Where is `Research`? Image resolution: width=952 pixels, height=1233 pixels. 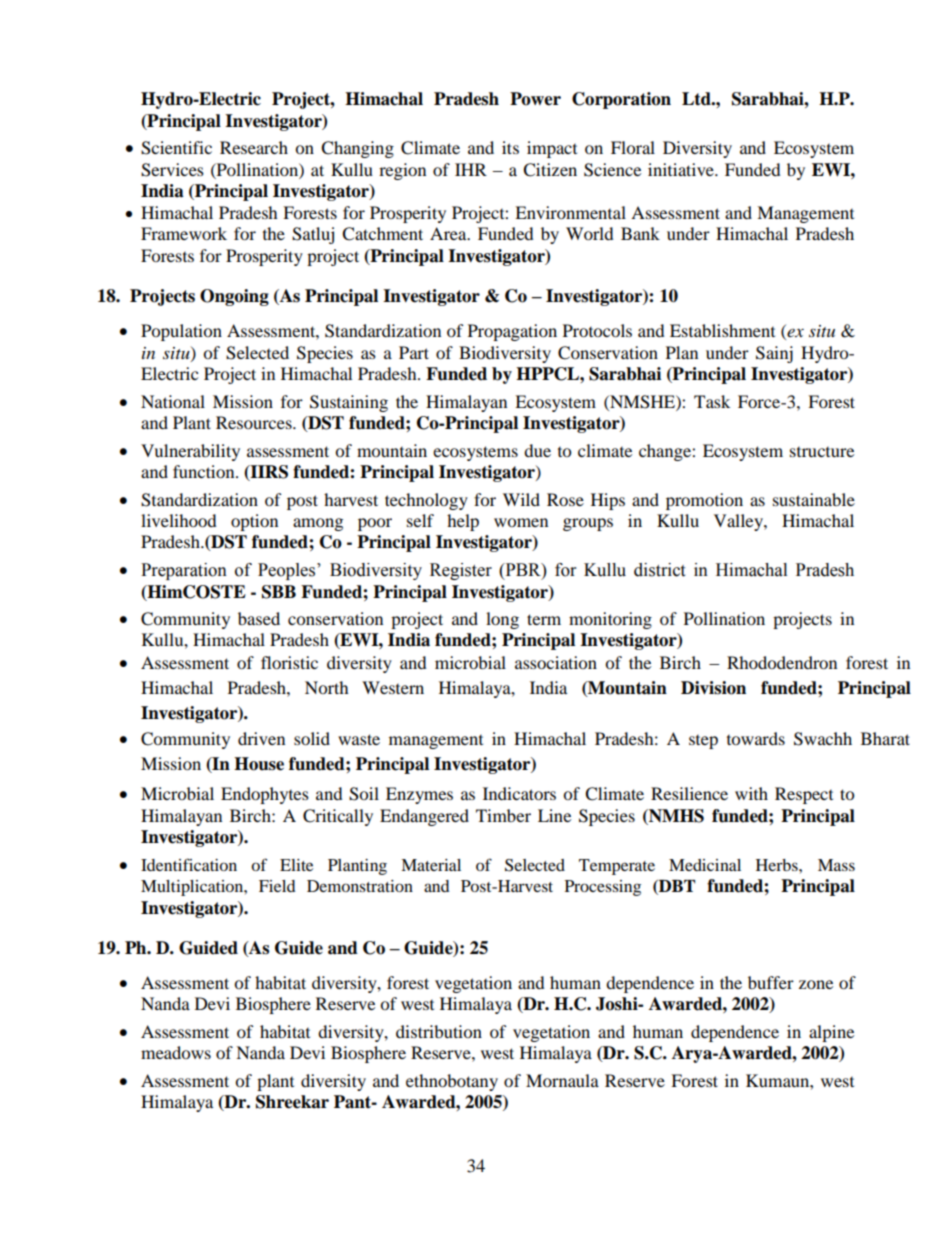
Research is located at coordinates (254, 147).
